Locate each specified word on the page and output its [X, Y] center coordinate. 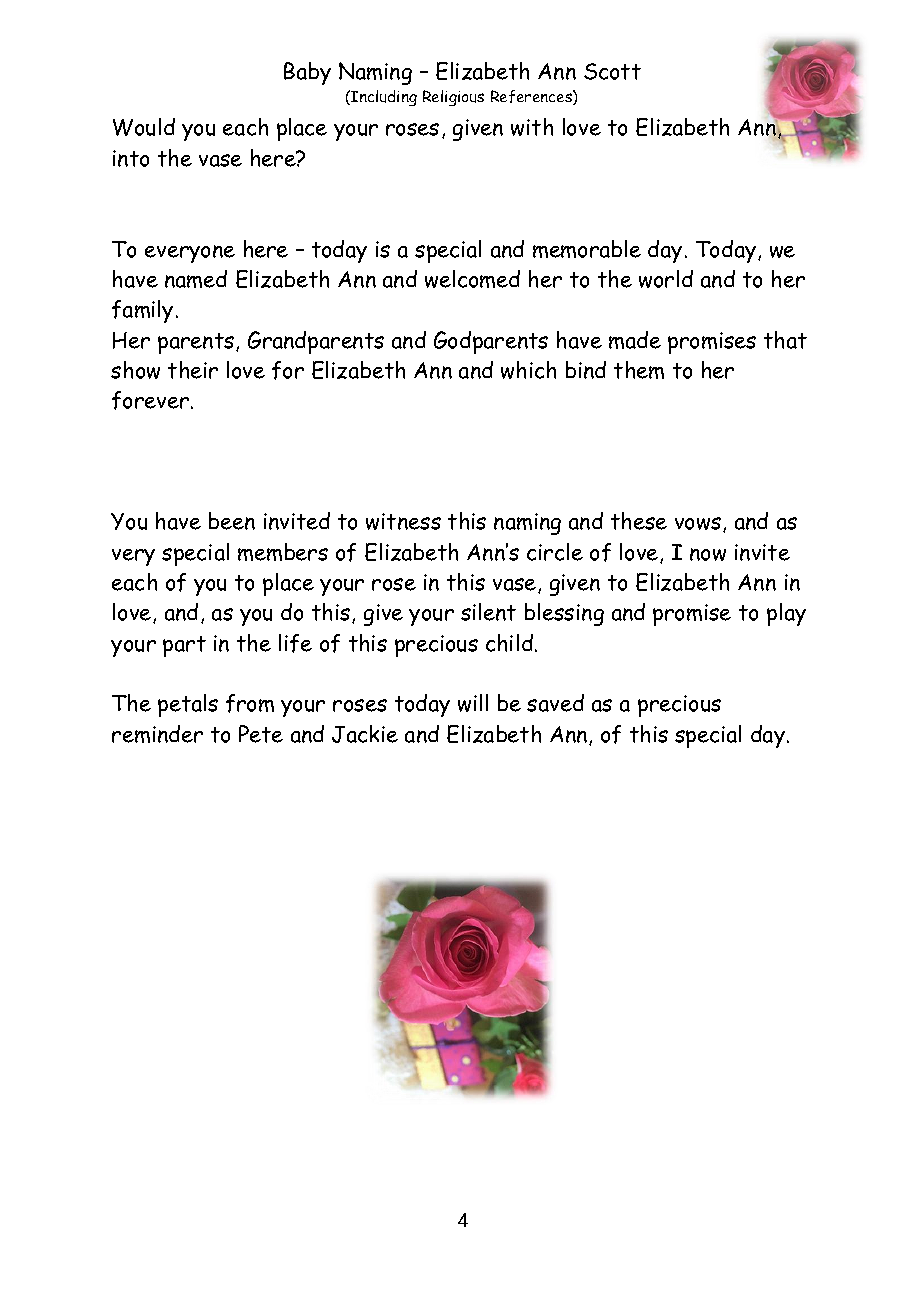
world [666, 279]
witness [403, 521]
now [708, 554]
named [196, 279]
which [528, 370]
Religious [453, 98]
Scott [612, 71]
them [639, 370]
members [283, 552]
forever [150, 400]
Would [144, 127]
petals [188, 705]
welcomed [472, 279]
